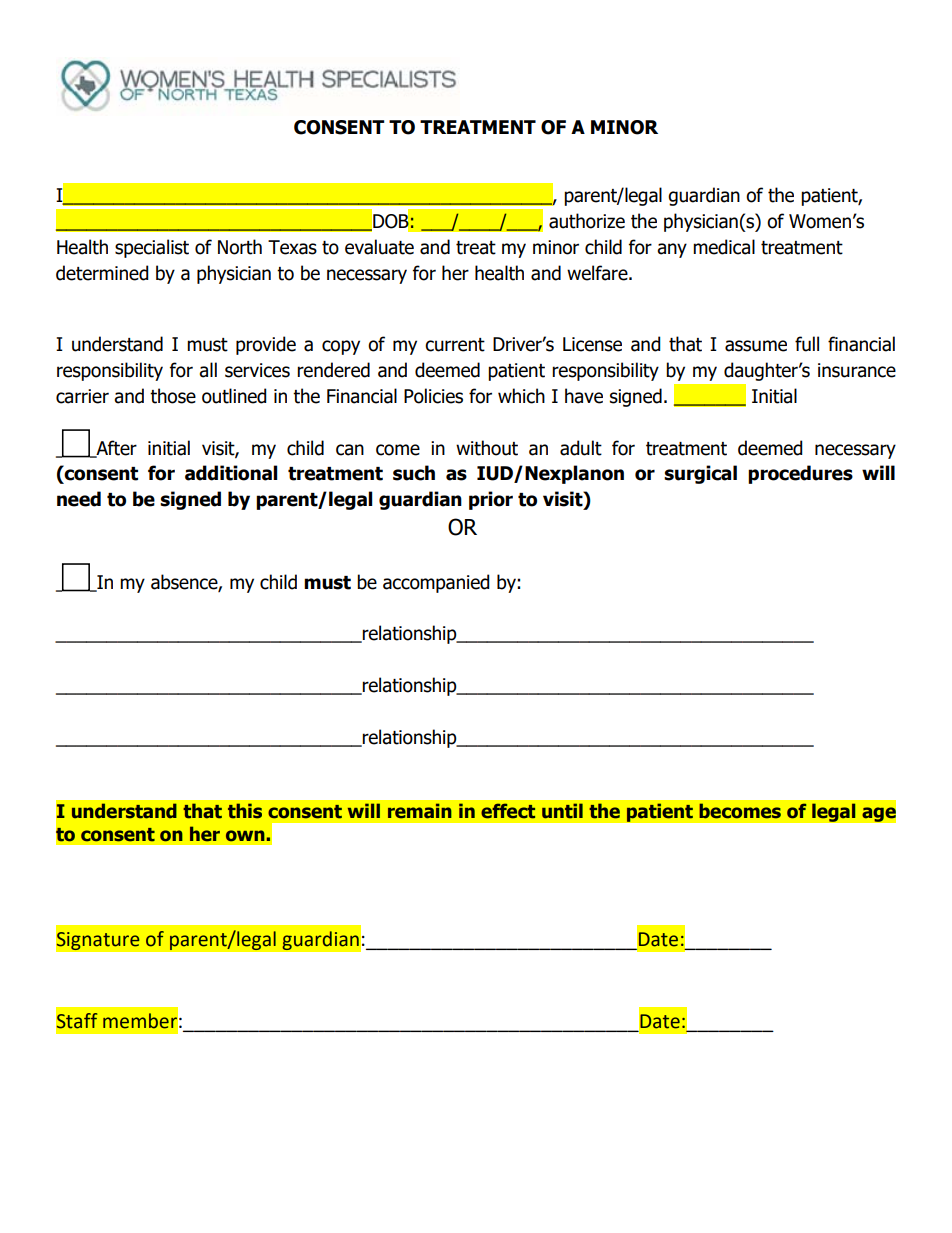 The image size is (952, 1233). Describe the element at coordinates (487, 448) in the image. I see `without` at that location.
